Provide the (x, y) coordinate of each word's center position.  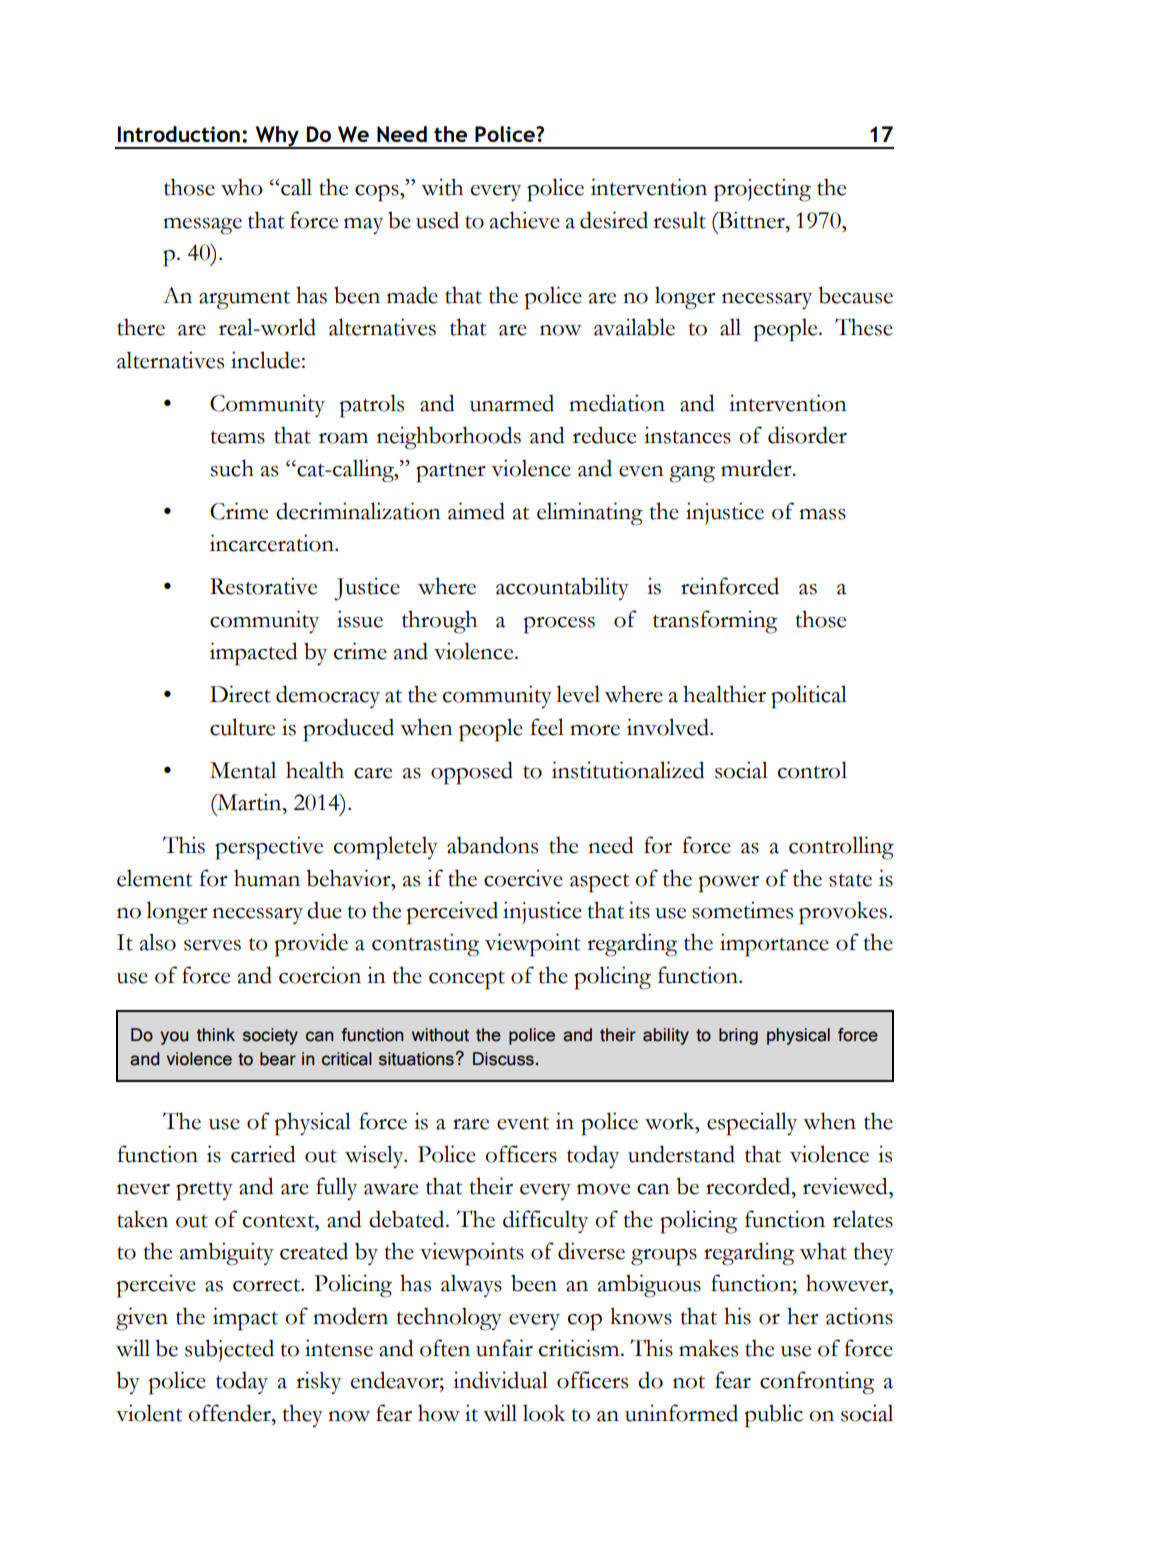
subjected (229, 1350)
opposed (472, 773)
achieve (525, 220)
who (242, 187)
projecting (762, 190)
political (809, 697)
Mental (243, 770)
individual (500, 1380)
